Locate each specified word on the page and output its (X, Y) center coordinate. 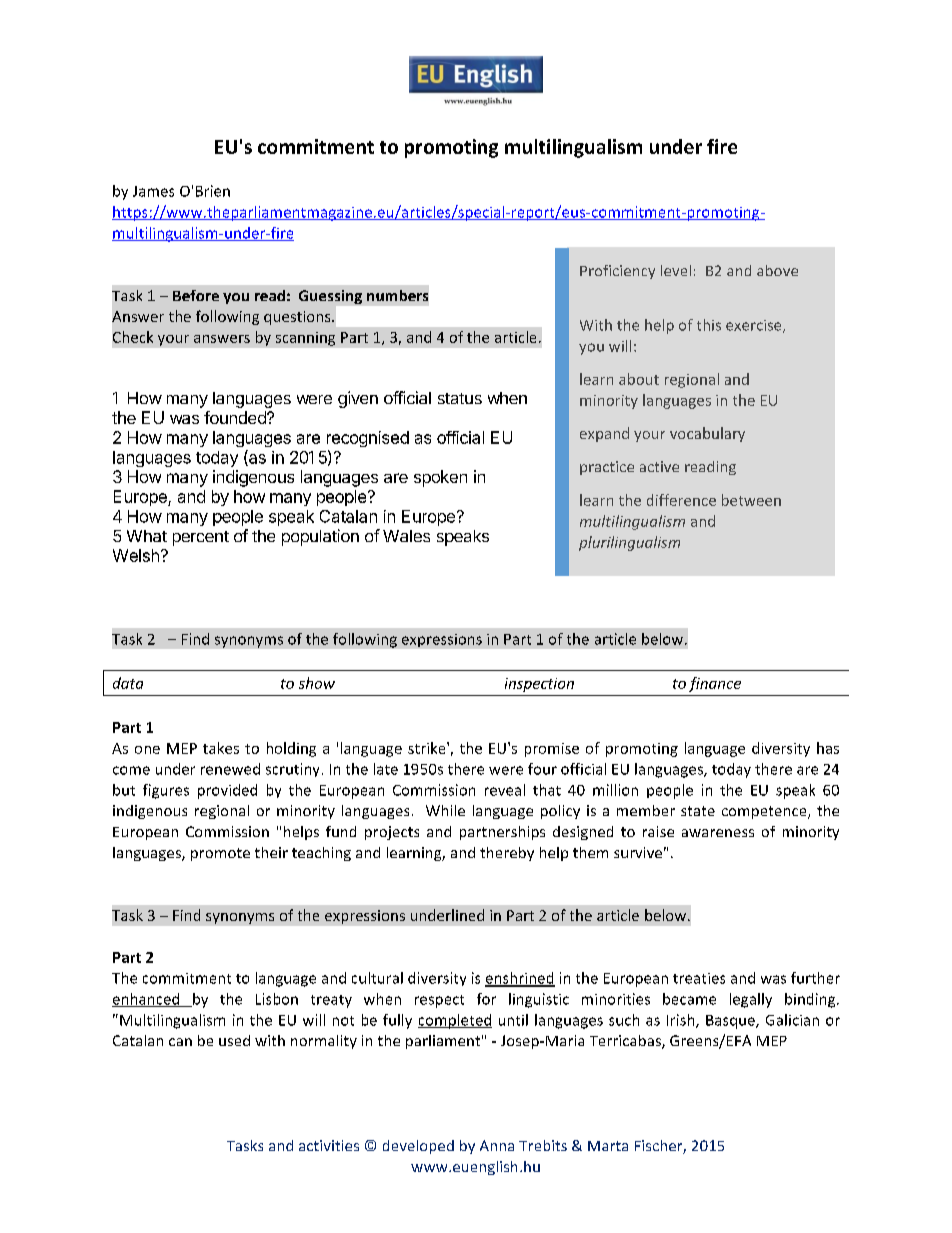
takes (221, 748)
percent (201, 538)
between (751, 500)
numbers (397, 295)
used (234, 1040)
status (460, 398)
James (153, 191)
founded (236, 417)
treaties (699, 978)
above (777, 270)
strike (428, 748)
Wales (406, 536)
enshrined (520, 979)
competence (765, 812)
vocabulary (707, 434)
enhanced (147, 1000)
